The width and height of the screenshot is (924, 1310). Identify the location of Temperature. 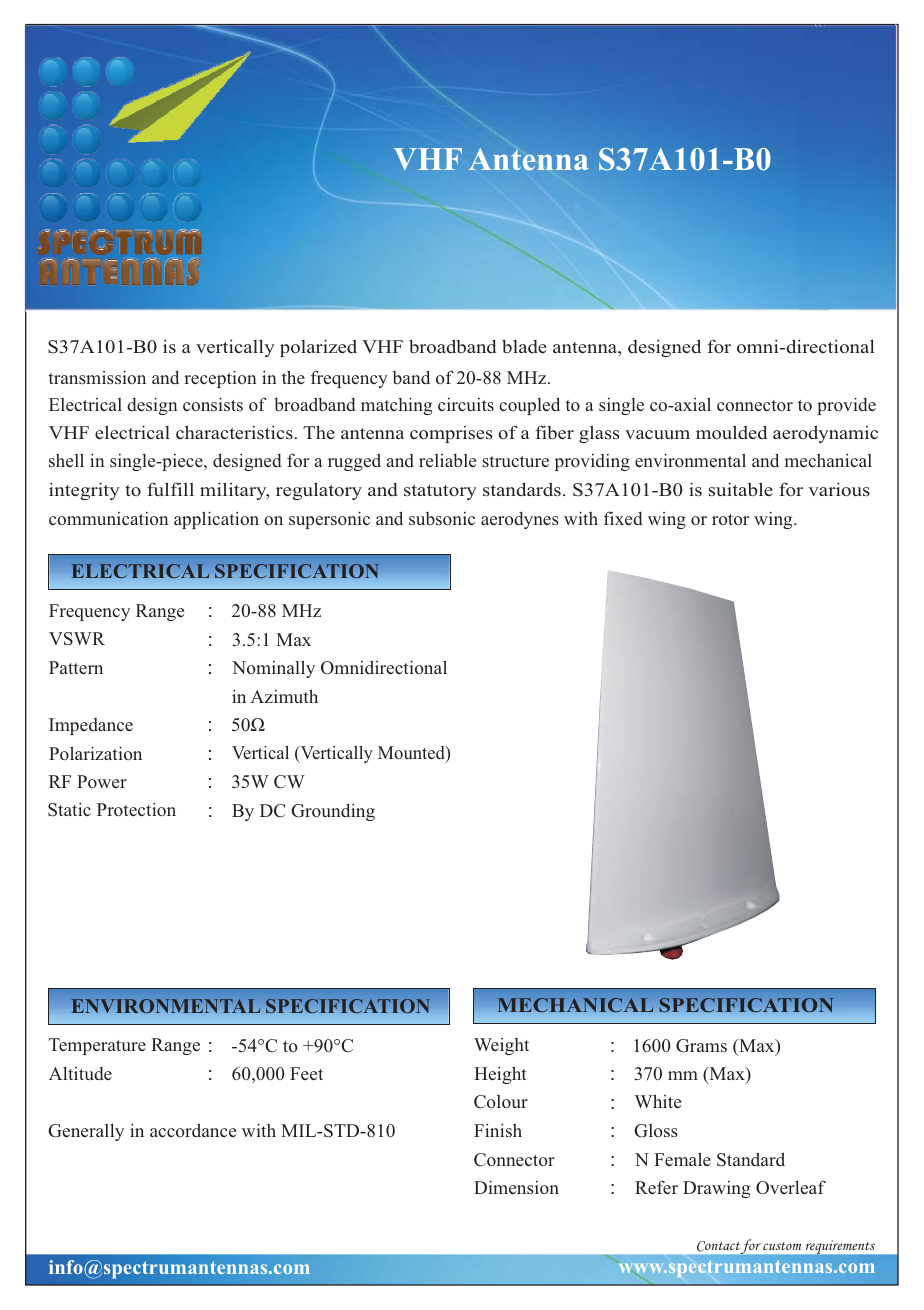
(97, 1046).
